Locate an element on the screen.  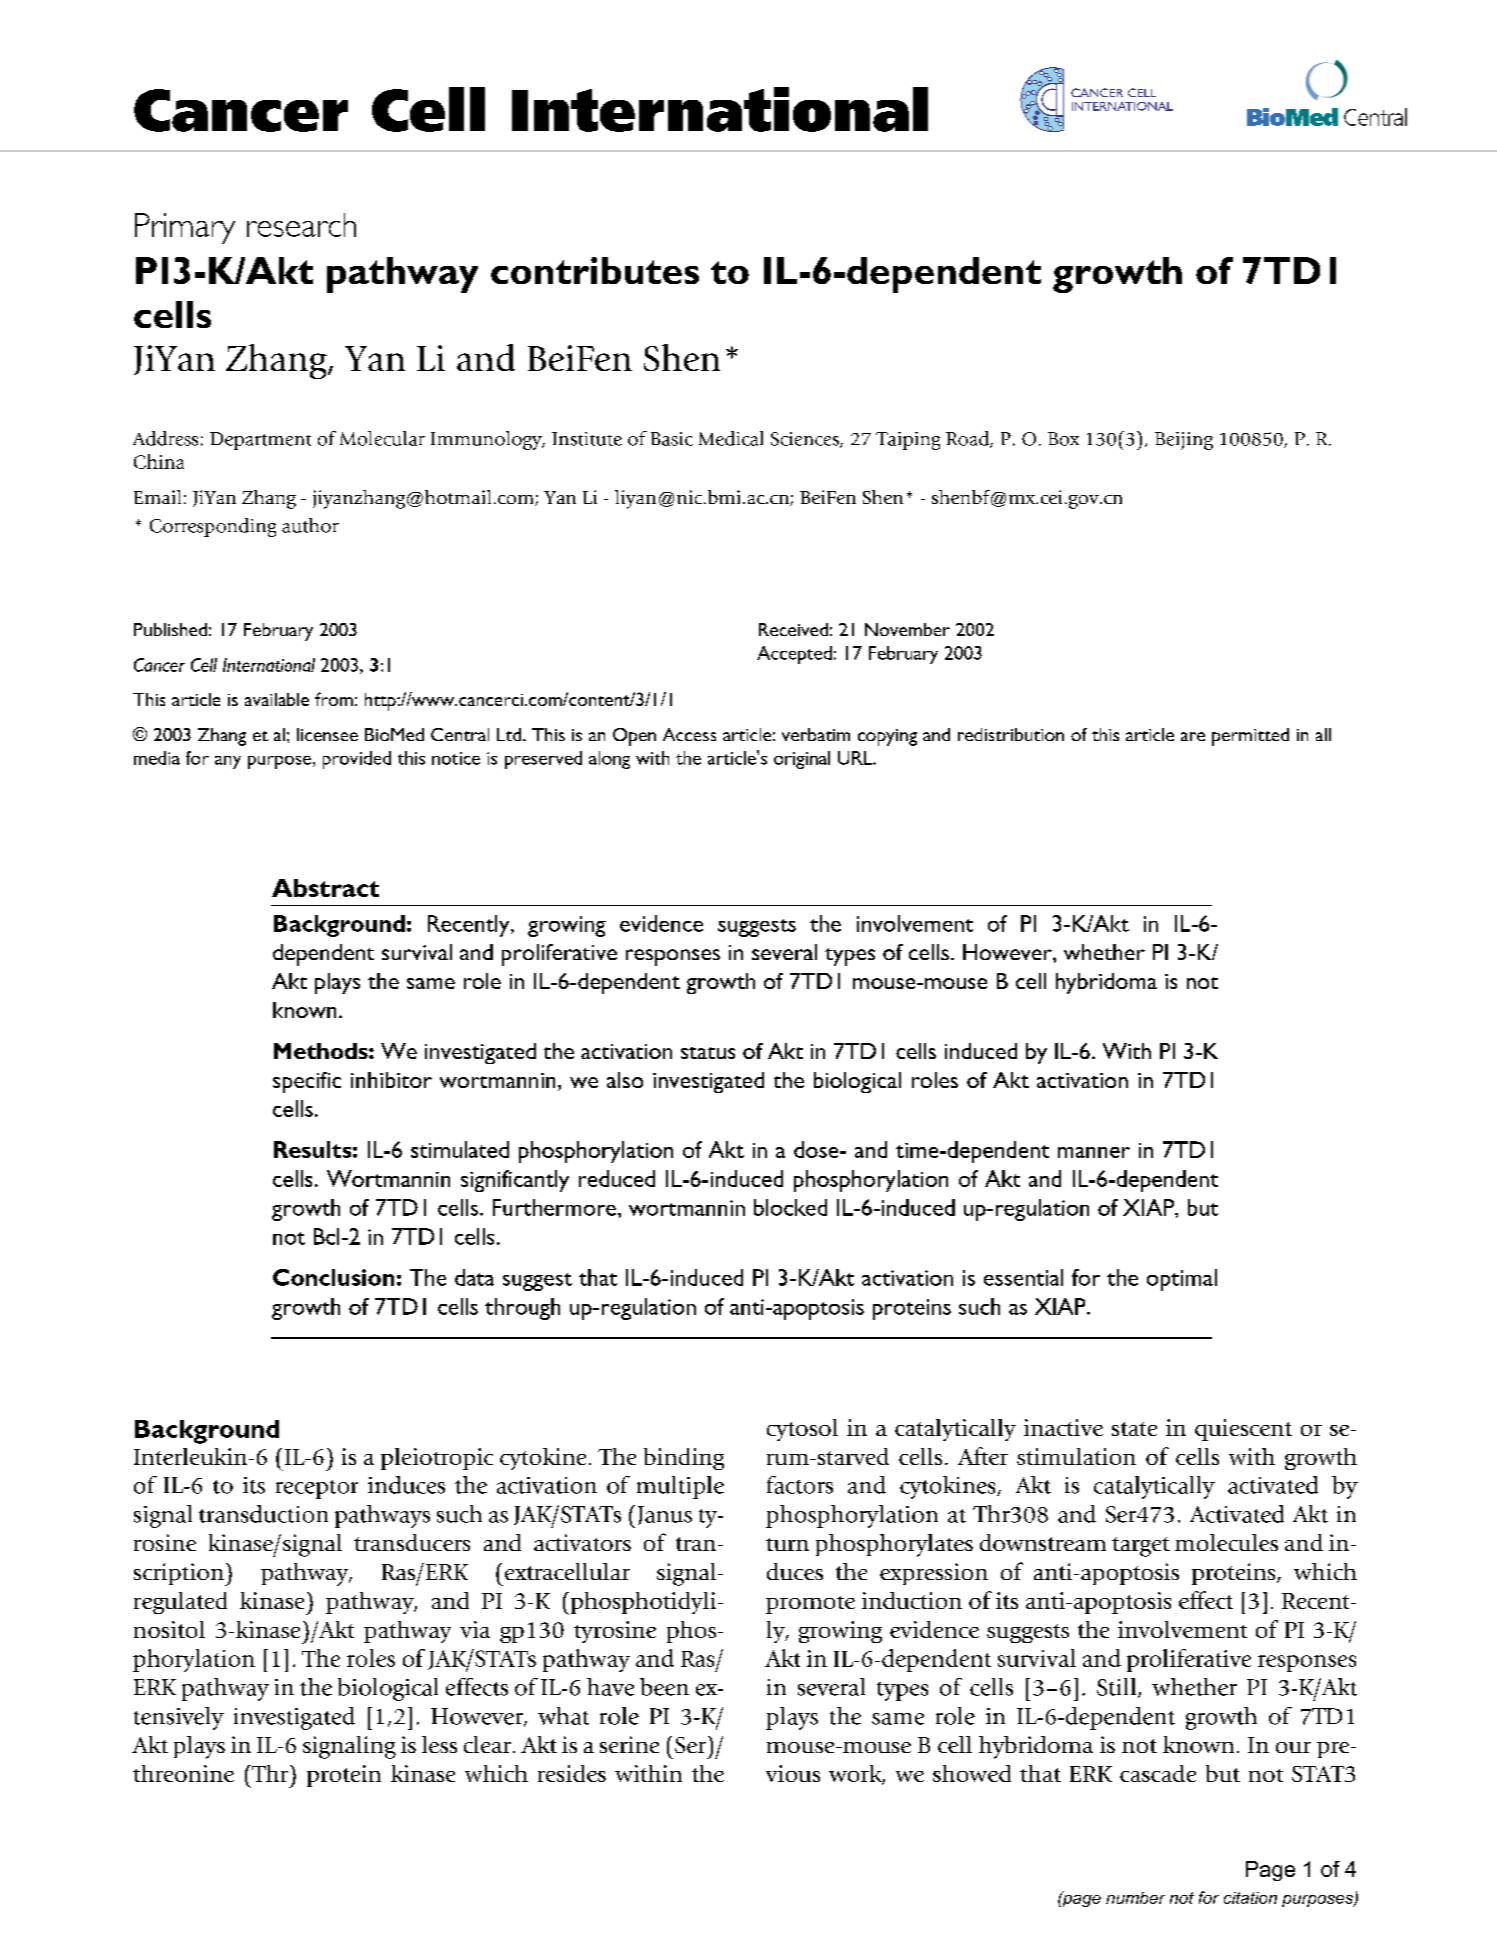
Beijing is located at coordinates (1184, 441).
